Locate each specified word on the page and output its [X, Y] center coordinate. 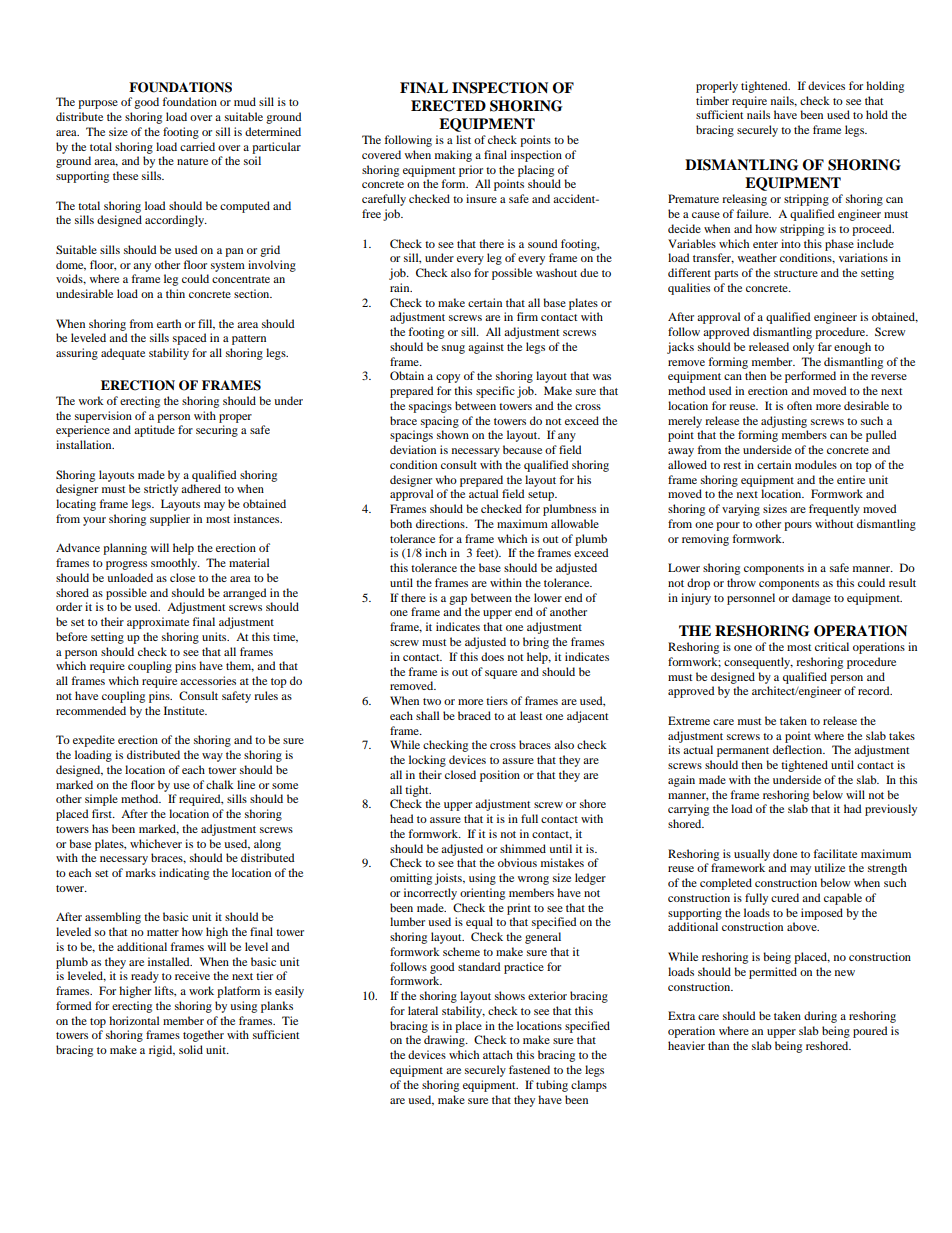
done [785, 853]
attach [498, 1054]
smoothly [175, 564]
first [103, 813]
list [463, 139]
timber [712, 100]
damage [811, 599]
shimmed [523, 848]
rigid [162, 1051]
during [820, 1017]
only [803, 348]
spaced [190, 339]
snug [453, 349]
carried [197, 146]
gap [458, 600]
